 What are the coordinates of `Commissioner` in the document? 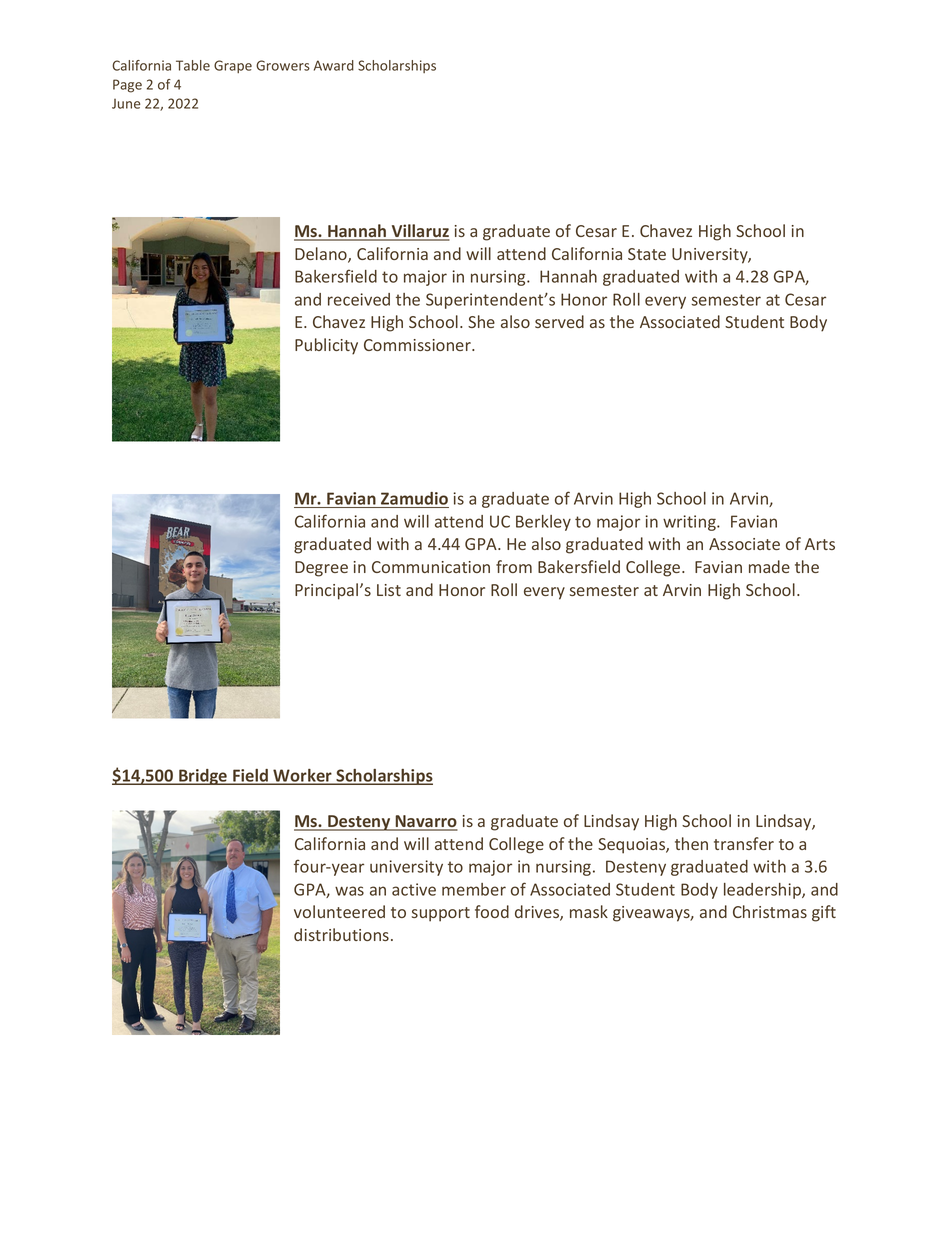 It's located at (418, 345).
